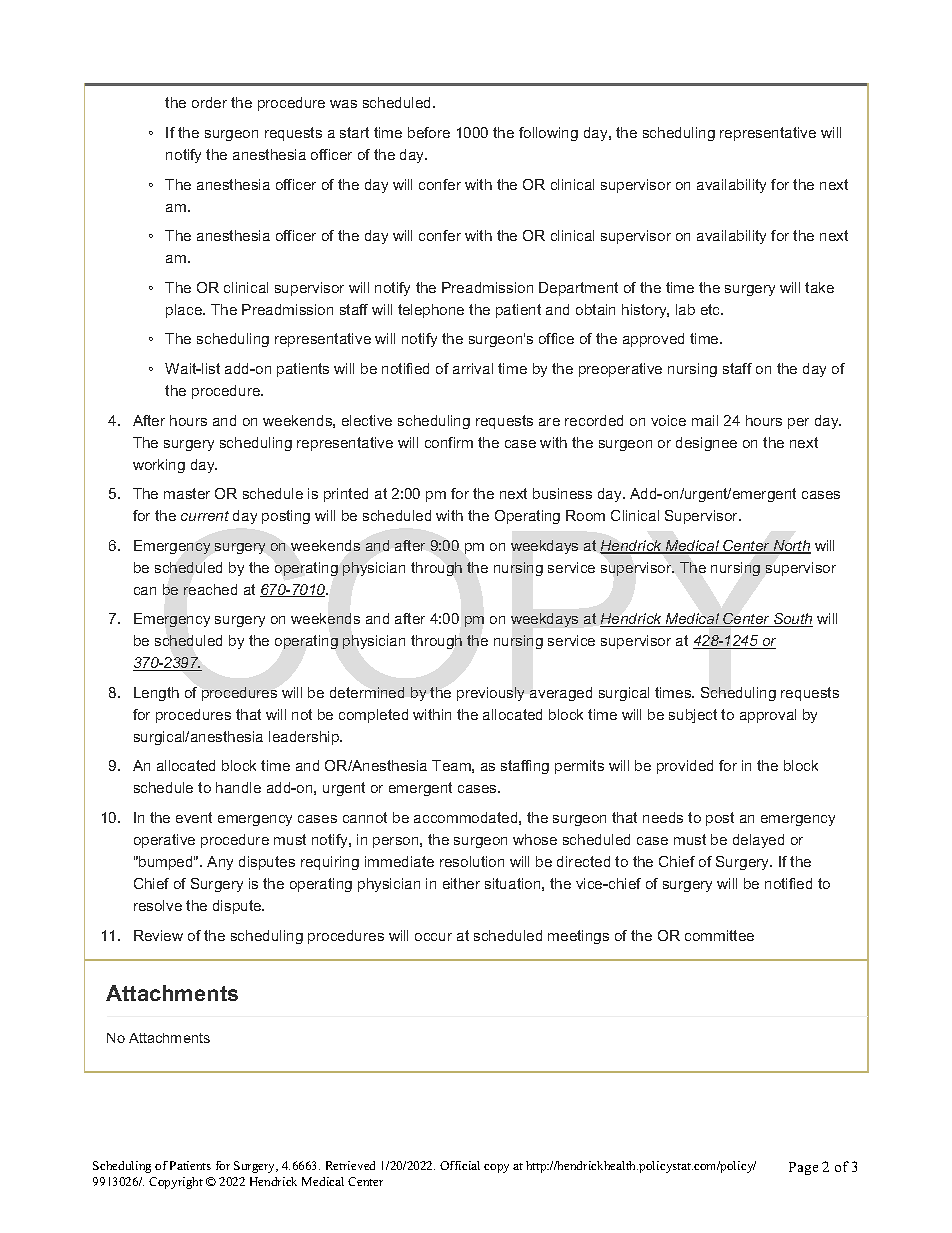 This page has width=952, height=1233. What do you see at coordinates (792, 620) in the page?
I see `South` at bounding box center [792, 620].
